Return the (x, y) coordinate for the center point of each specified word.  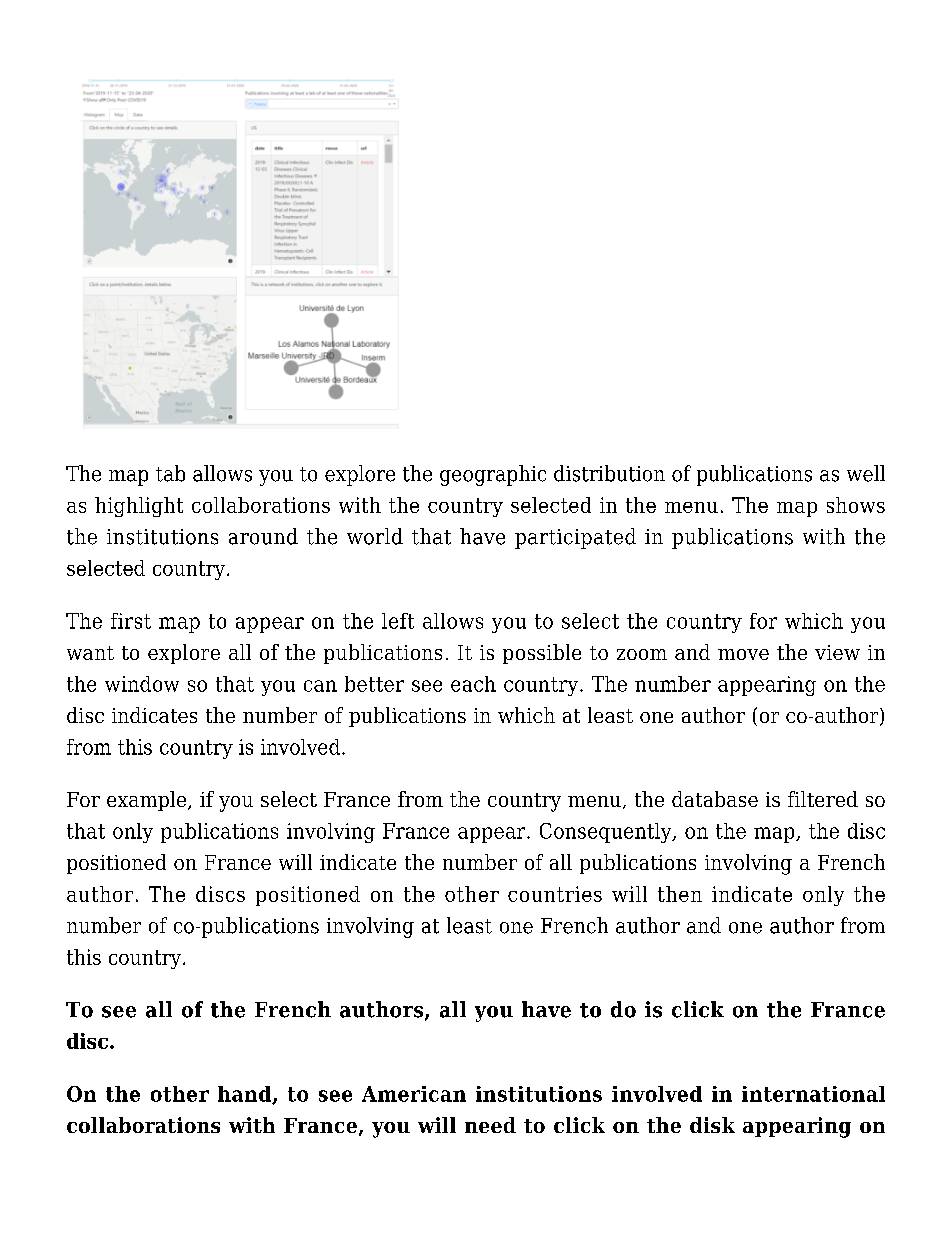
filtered (823, 799)
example (148, 801)
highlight (139, 507)
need (490, 1125)
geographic (493, 475)
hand (245, 1095)
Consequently (607, 833)
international (813, 1094)
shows (856, 505)
